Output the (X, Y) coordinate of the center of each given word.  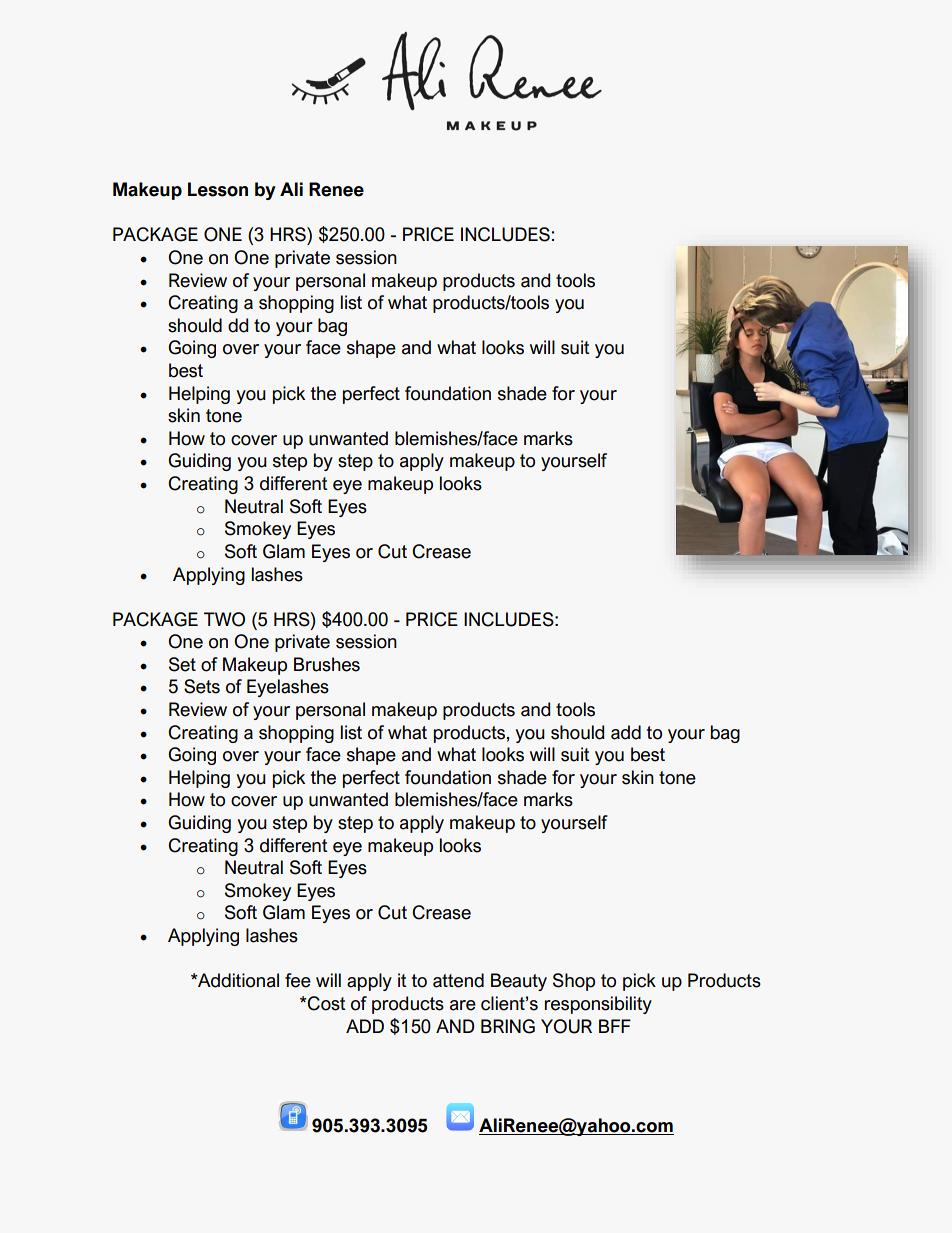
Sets (202, 686)
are (463, 1005)
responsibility (598, 1005)
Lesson (218, 189)
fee (298, 980)
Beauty (519, 982)
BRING (508, 1026)
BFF (615, 1026)
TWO (224, 619)
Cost (326, 1003)
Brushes (327, 664)
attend (458, 980)
